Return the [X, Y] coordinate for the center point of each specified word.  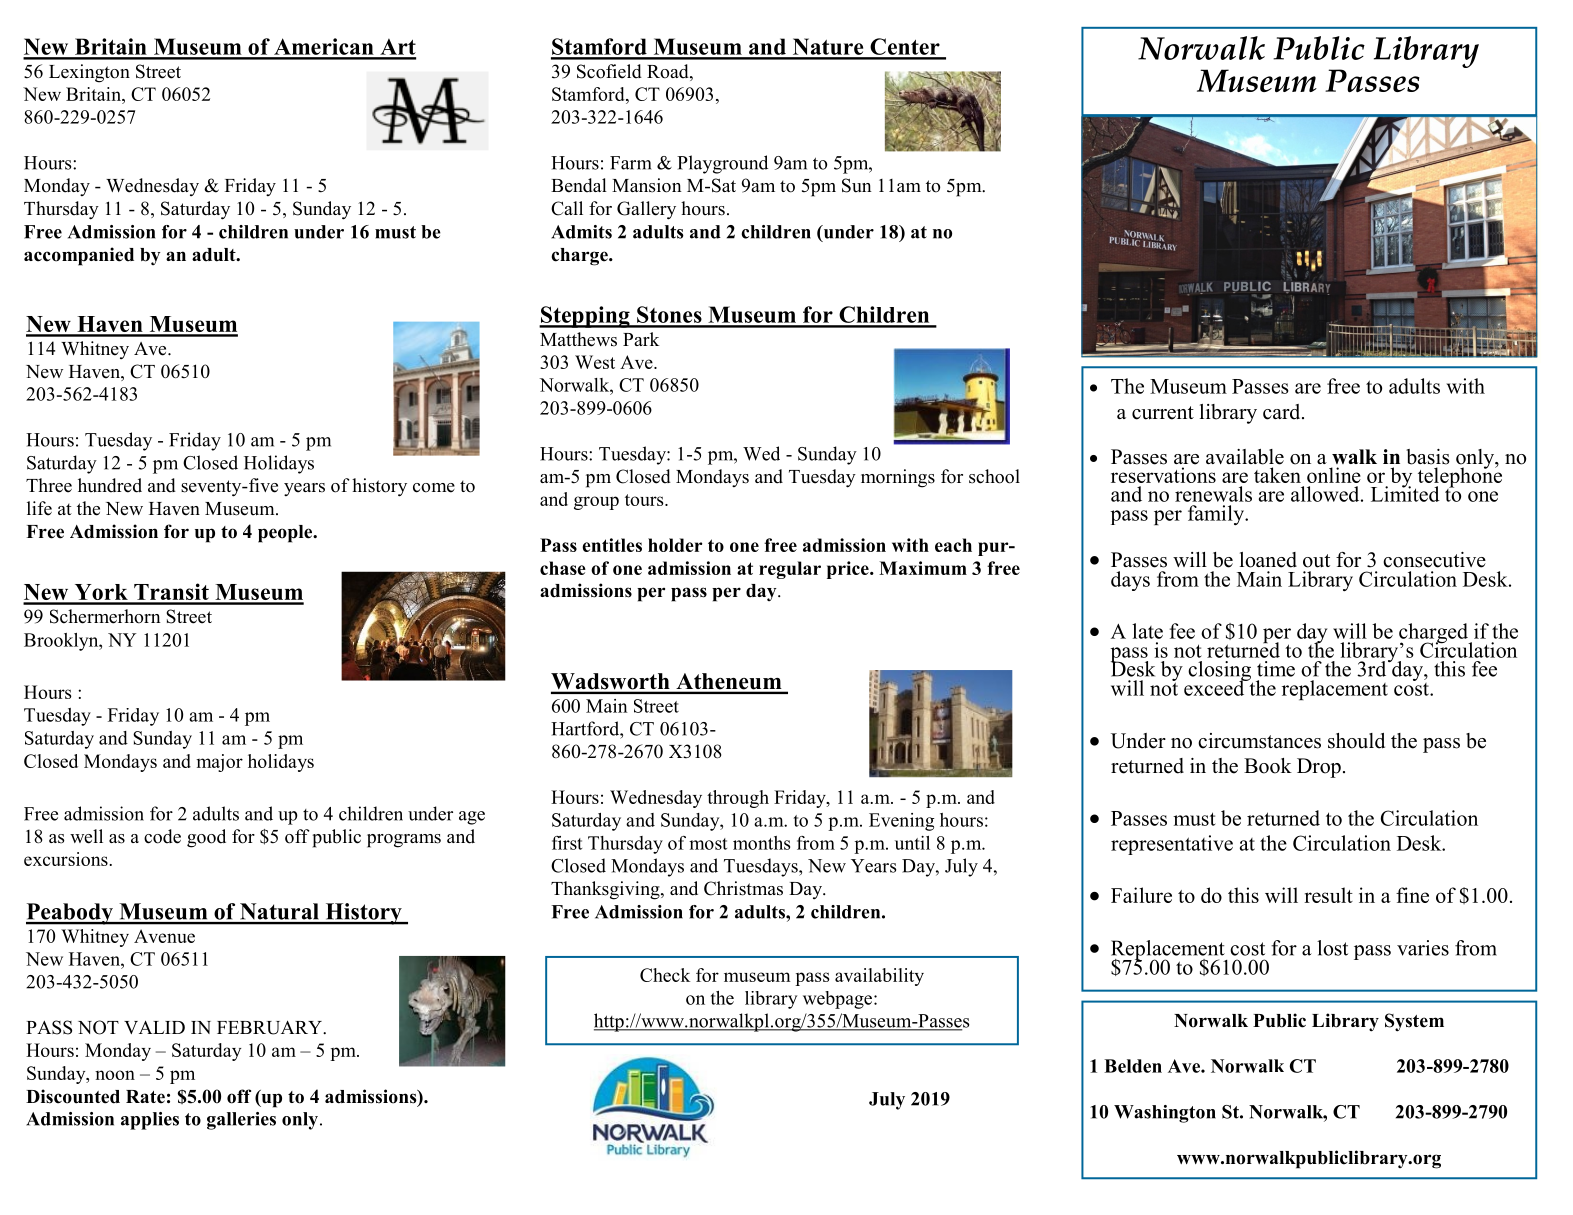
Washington [1165, 1114]
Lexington [89, 73]
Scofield [609, 71]
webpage [839, 1000]
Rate [145, 1097]
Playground [722, 164]
